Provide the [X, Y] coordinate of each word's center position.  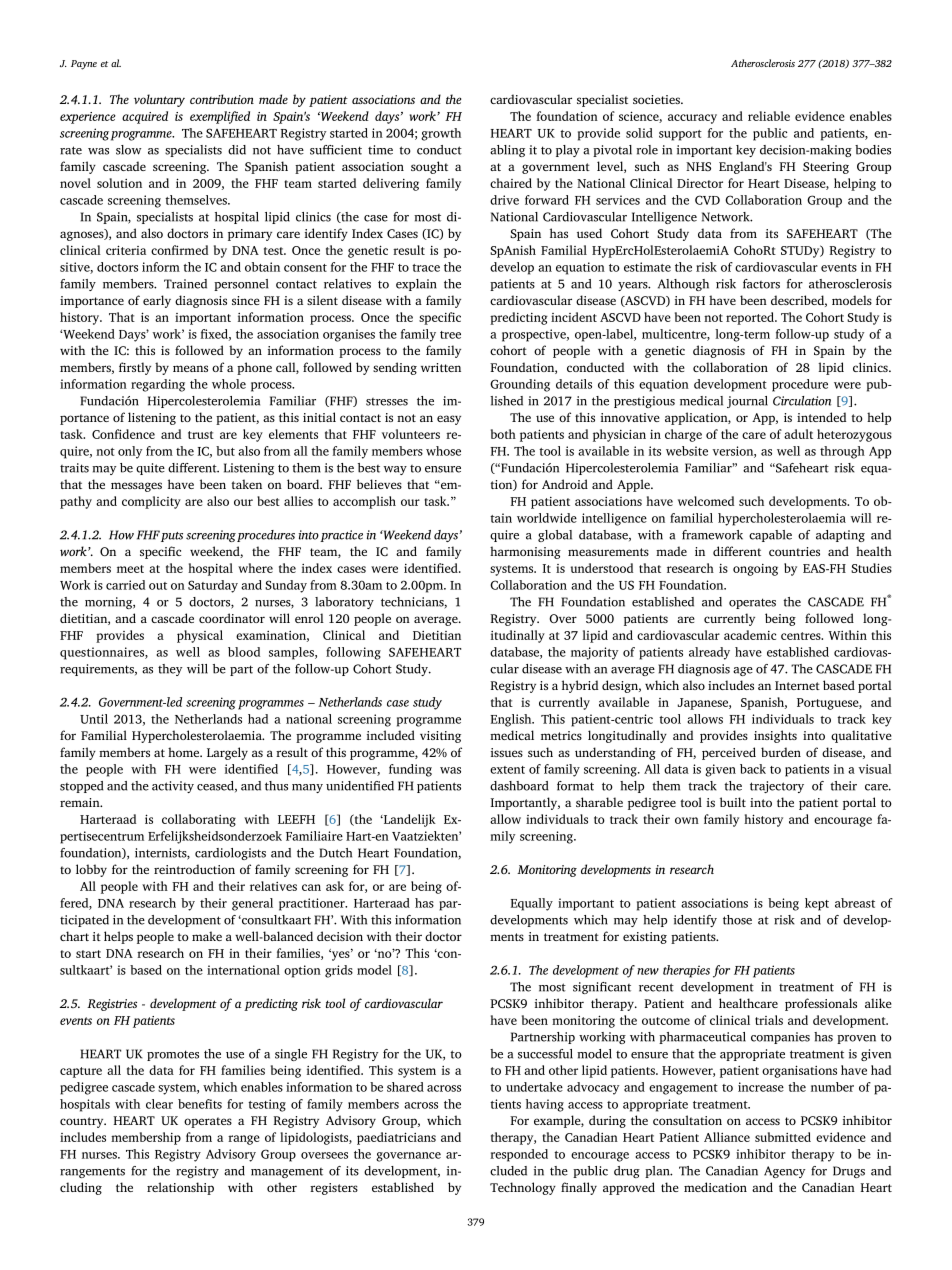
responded [519, 1155]
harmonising [525, 552]
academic [750, 635]
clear [159, 1104]
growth [441, 134]
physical [200, 636]
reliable [769, 116]
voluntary [159, 100]
